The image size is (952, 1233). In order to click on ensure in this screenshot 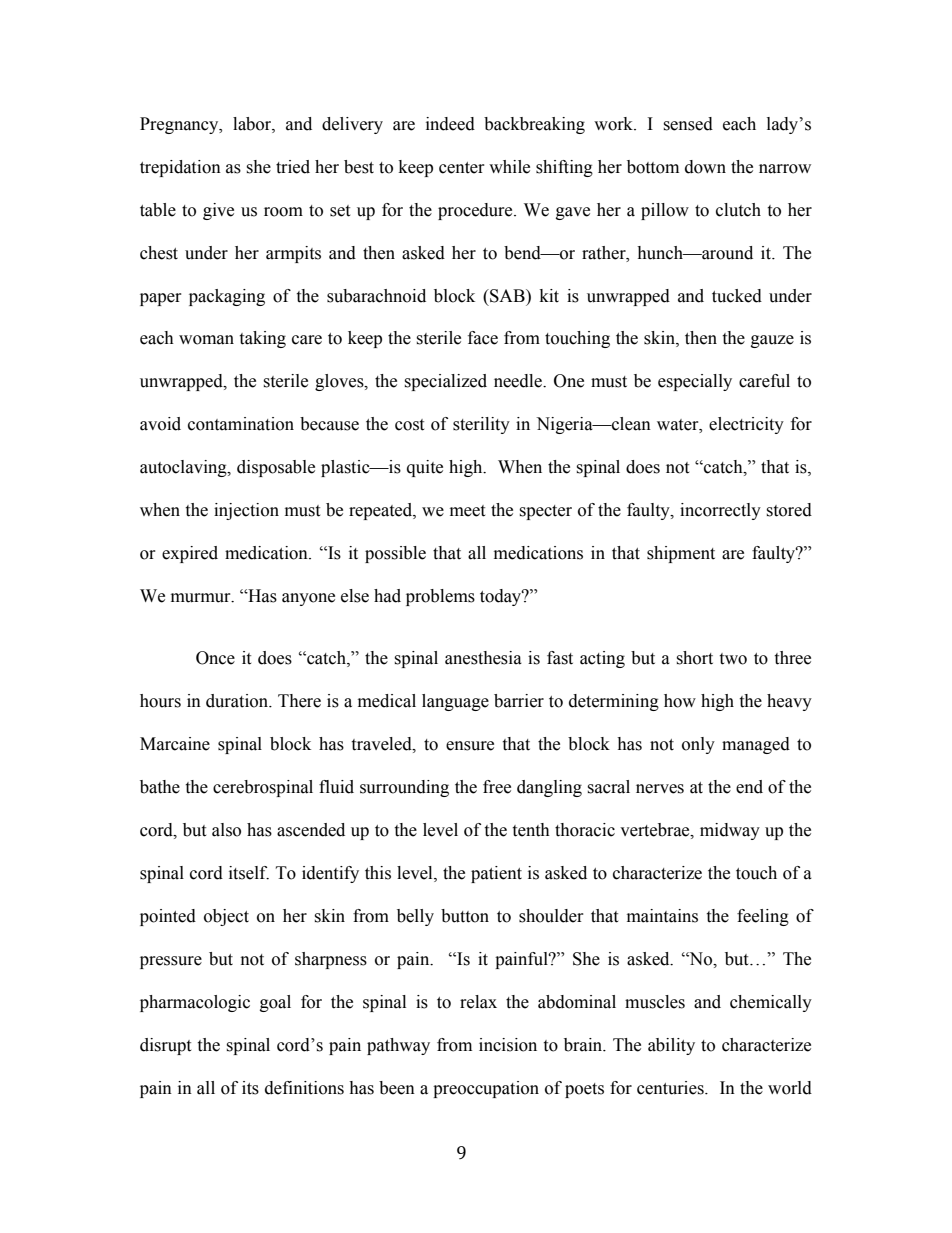, I will do `click(470, 746)`.
